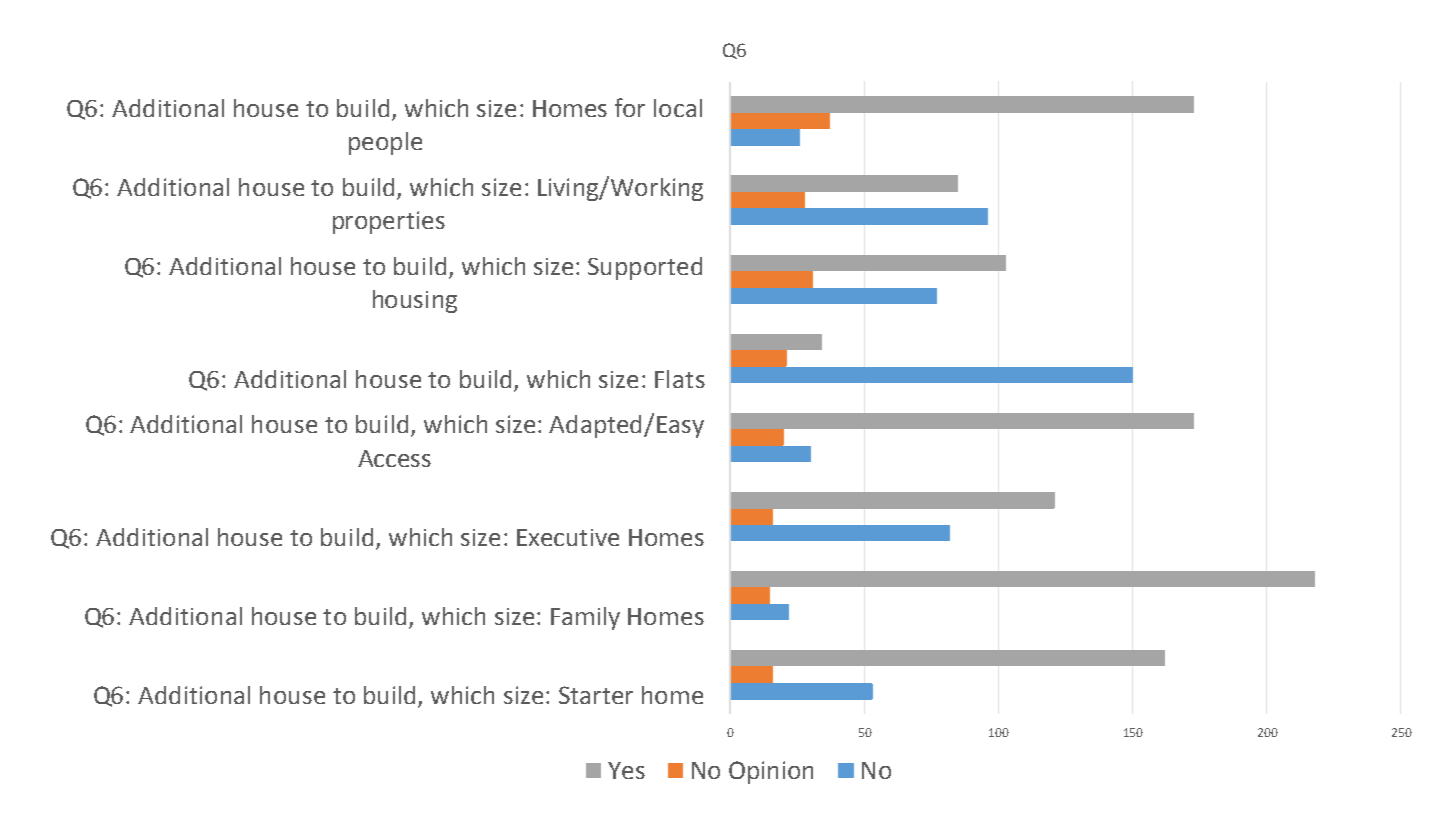 The image size is (1456, 819). I want to click on Starter, so click(596, 695).
